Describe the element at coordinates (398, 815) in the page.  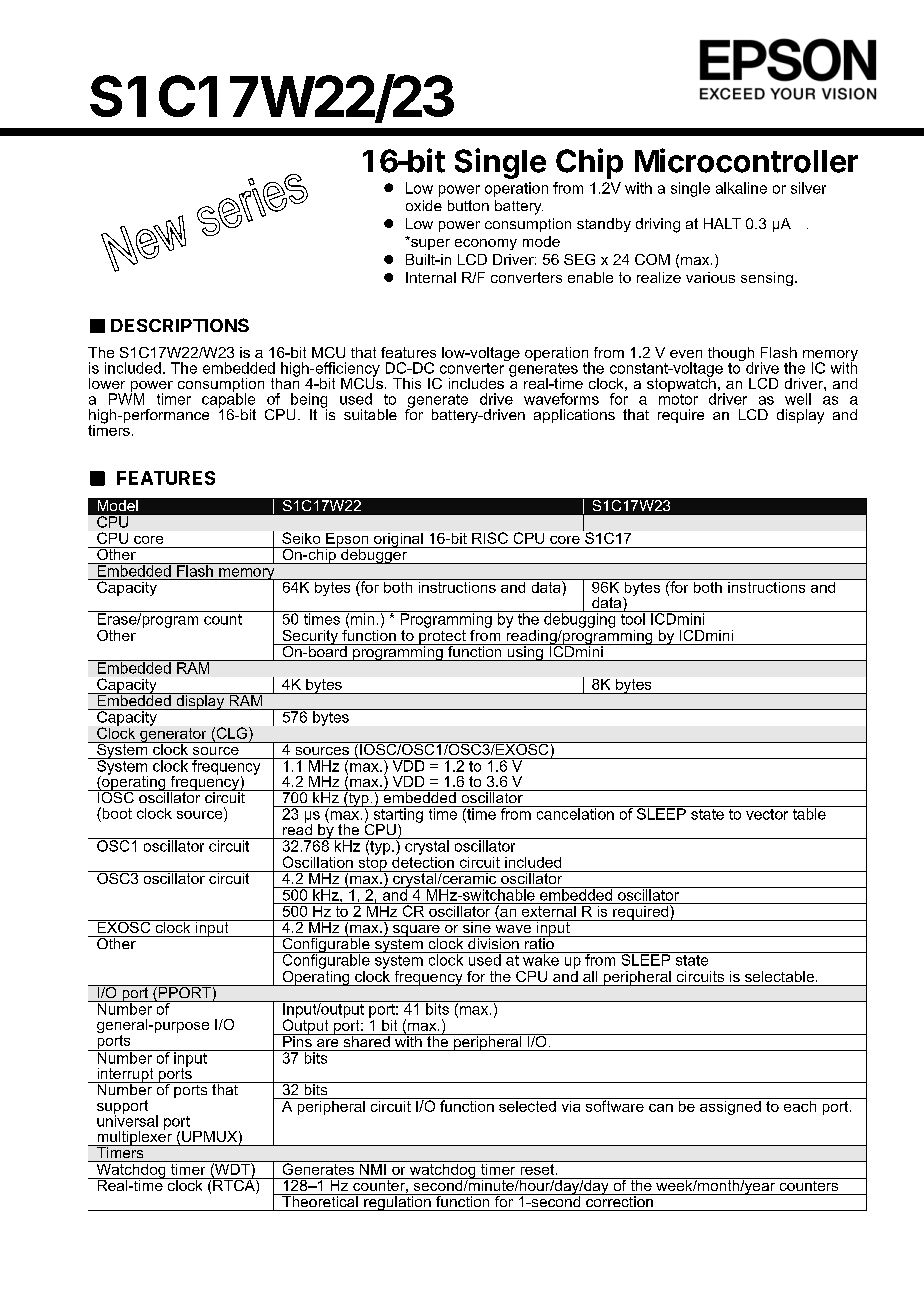
I see `starting` at that location.
